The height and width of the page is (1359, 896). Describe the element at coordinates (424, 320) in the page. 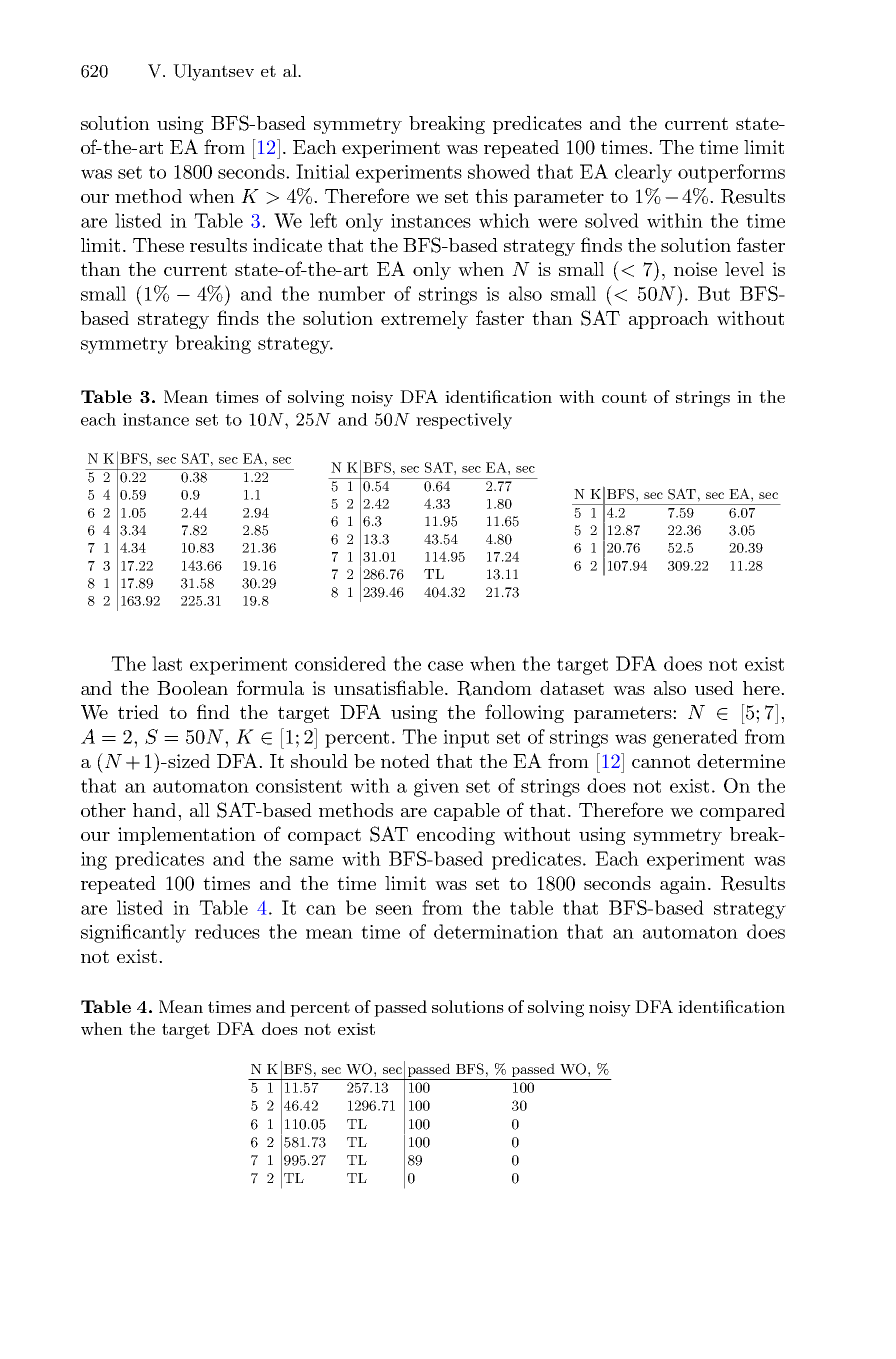

I see `extremely` at that location.
